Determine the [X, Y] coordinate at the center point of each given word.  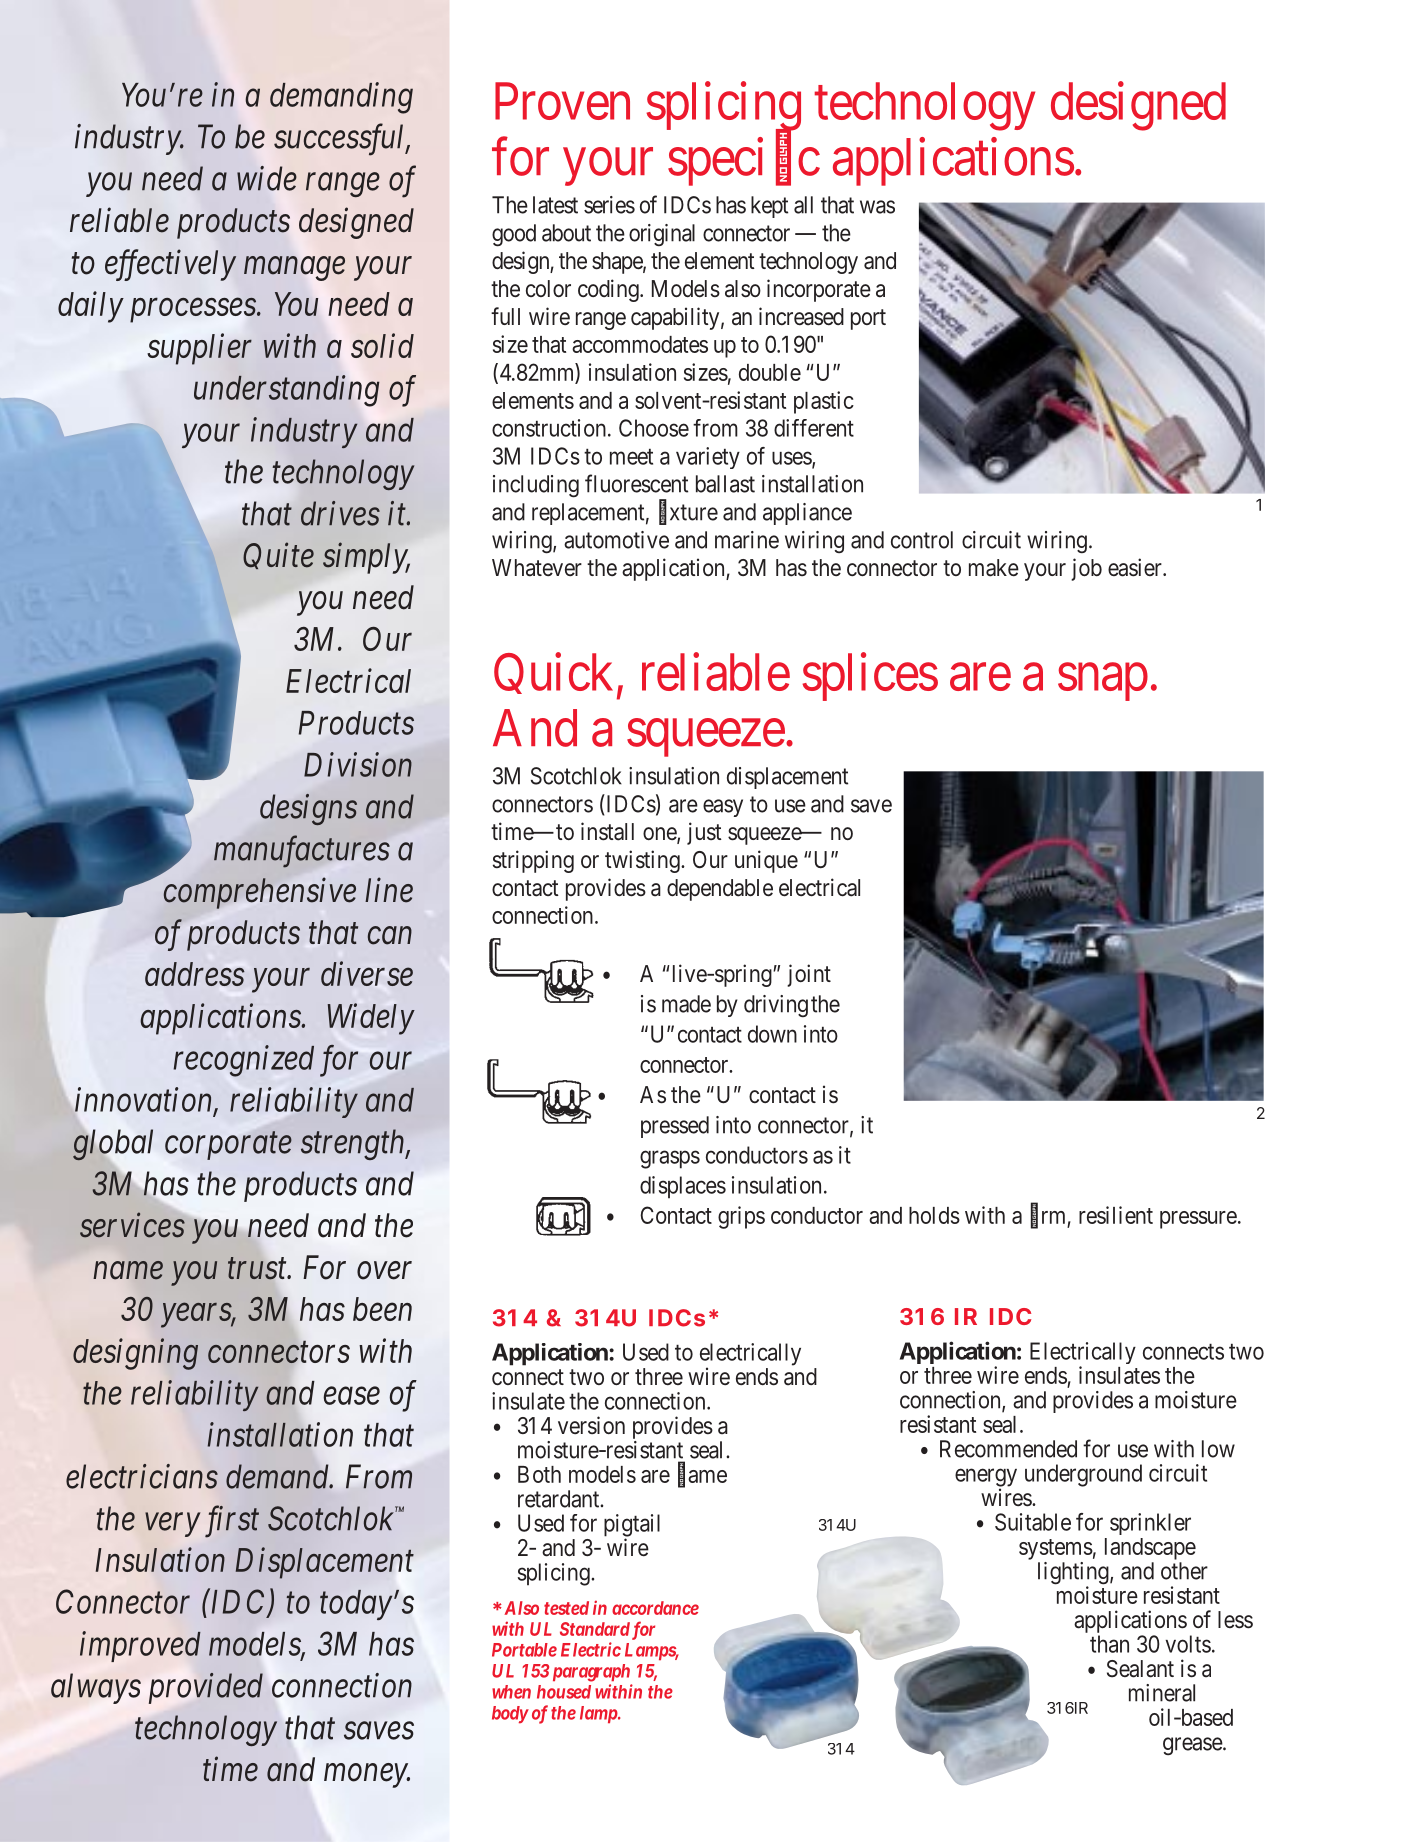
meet [631, 457]
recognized [244, 1061]
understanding [286, 391]
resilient [1116, 1215]
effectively [170, 265]
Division [358, 765]
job [1086, 569]
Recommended [1008, 1449]
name [128, 1271]
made [686, 1004]
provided [206, 1688]
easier [1136, 567]
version [591, 1425]
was [877, 207]
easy [723, 808]
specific [744, 162]
